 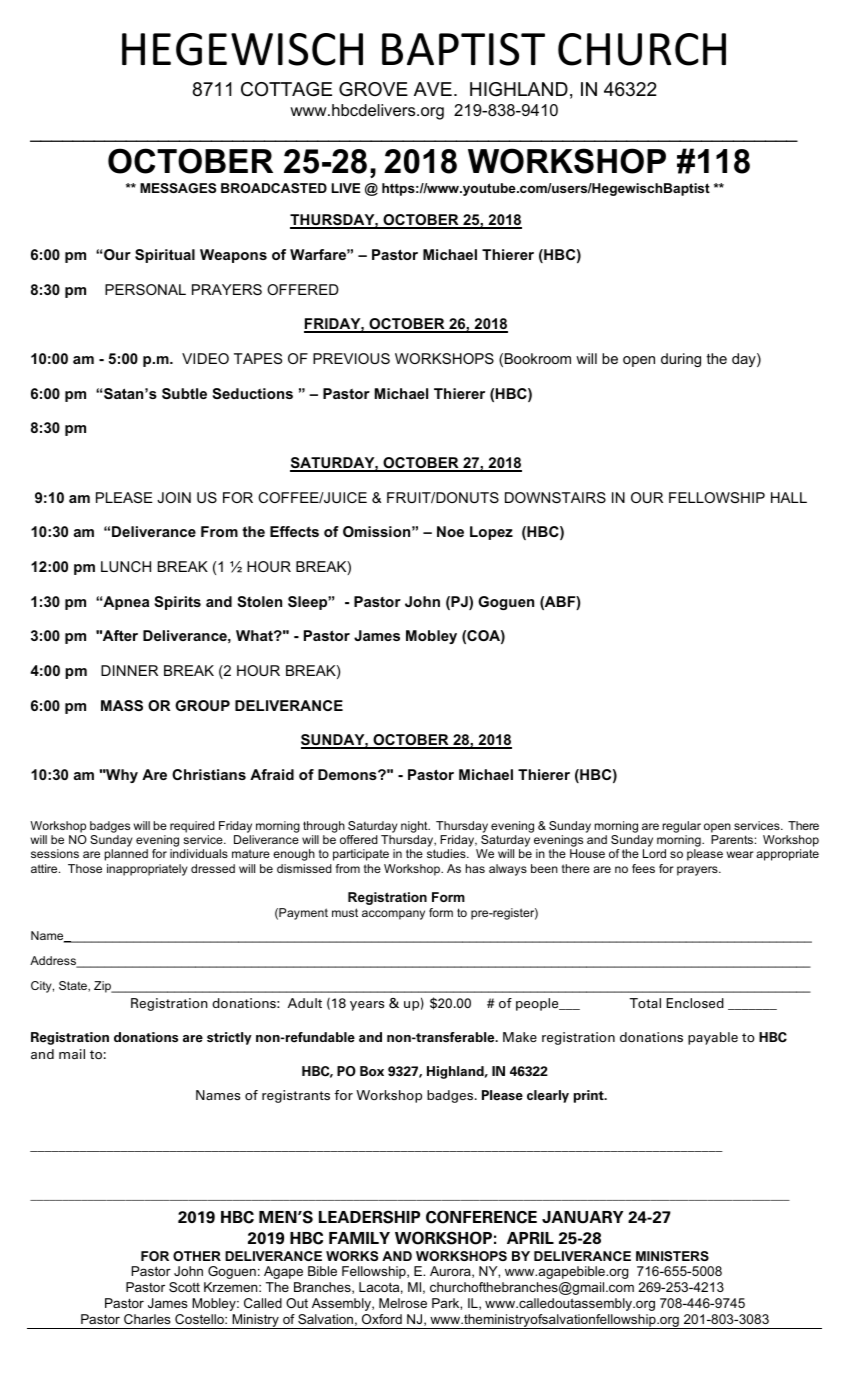 What do you see at coordinates (403, 1303) in the page?
I see `Melrose` at bounding box center [403, 1303].
